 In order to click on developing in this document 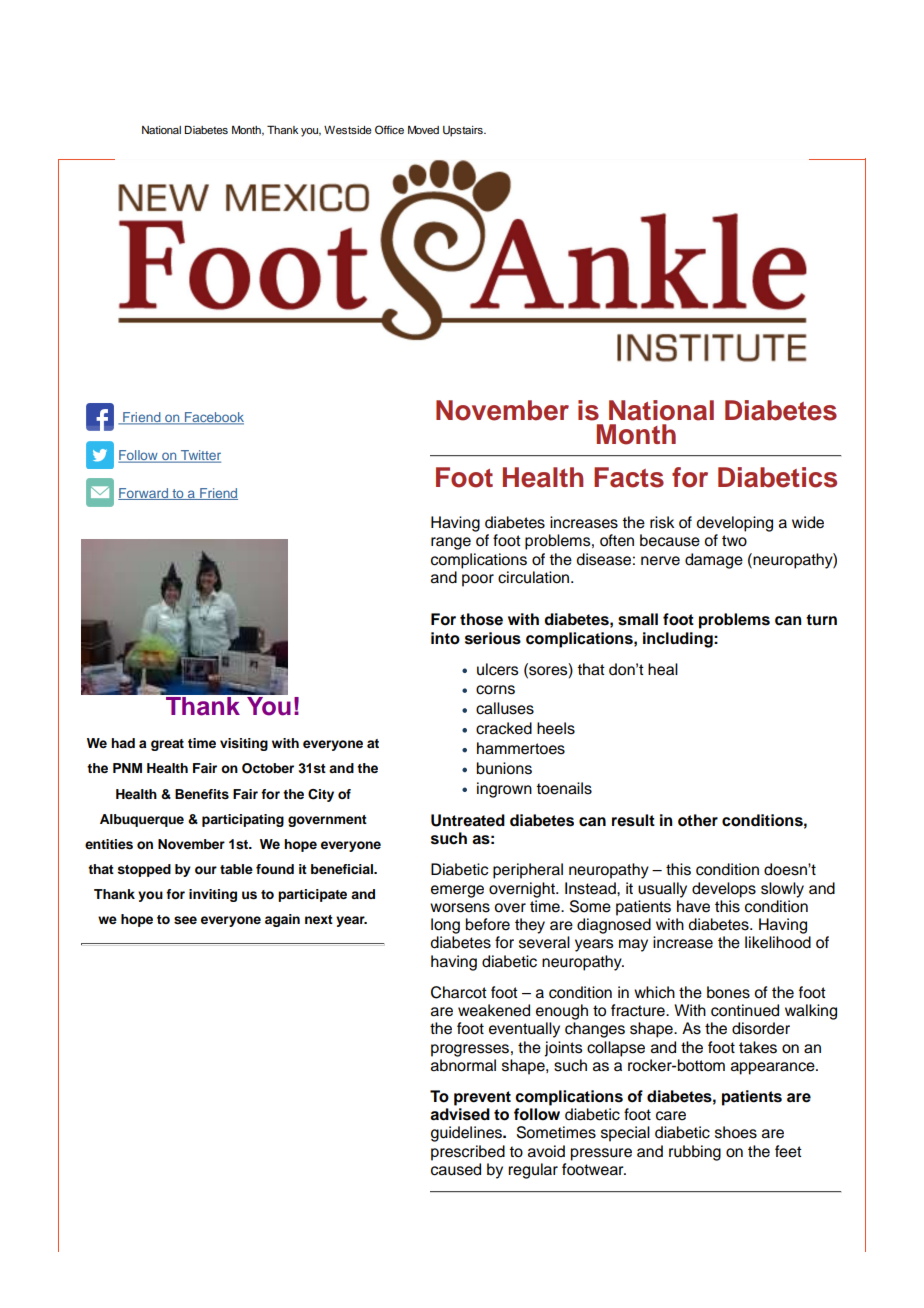, I will do `click(735, 524)`.
